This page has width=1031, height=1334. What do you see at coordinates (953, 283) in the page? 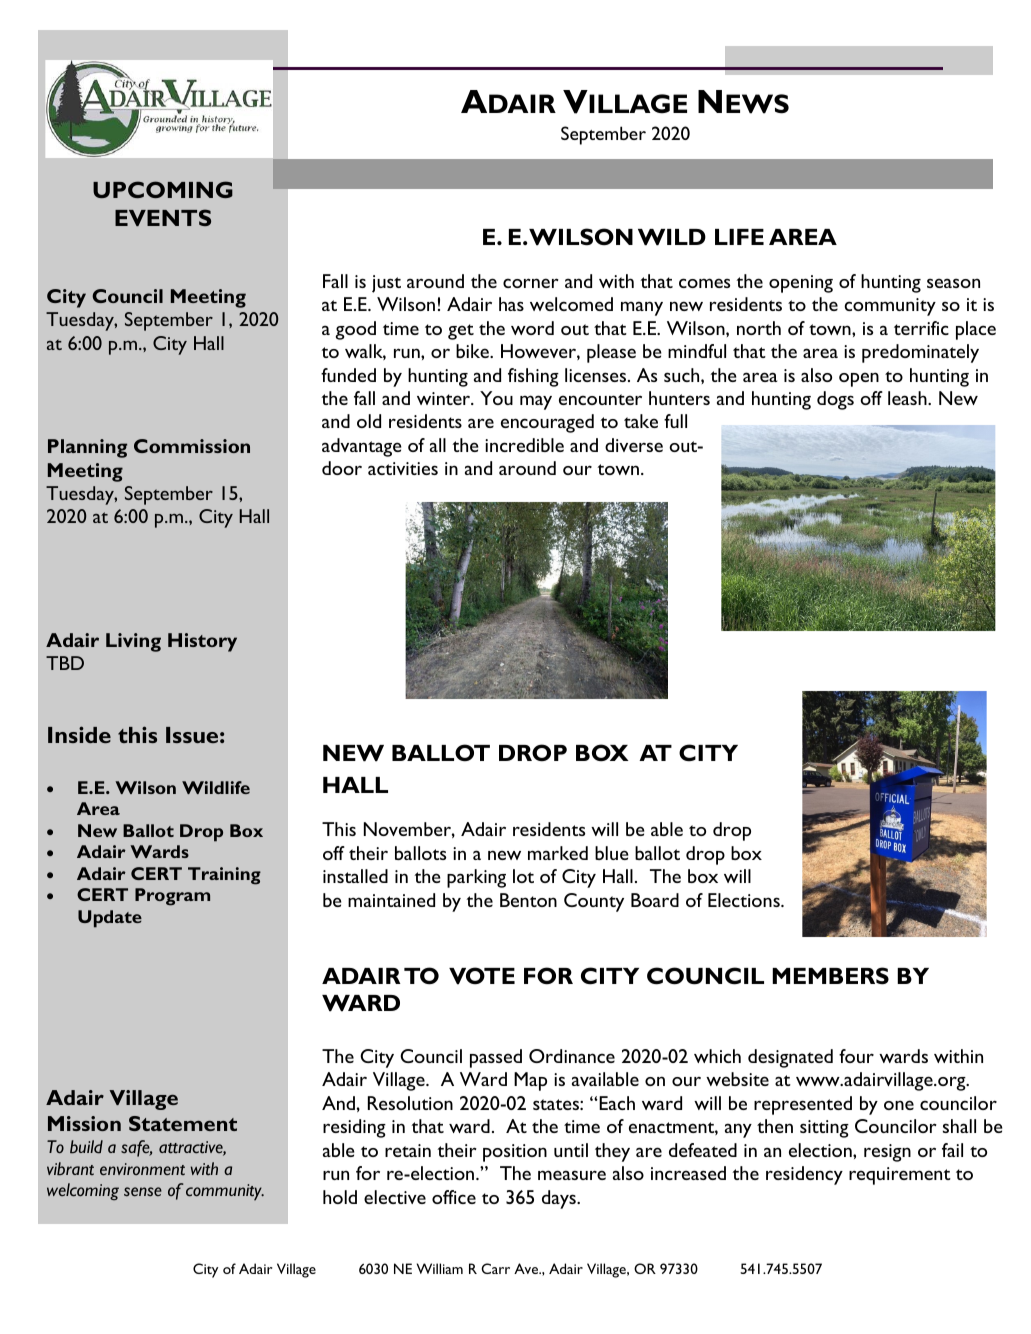
I see `season` at bounding box center [953, 283].
